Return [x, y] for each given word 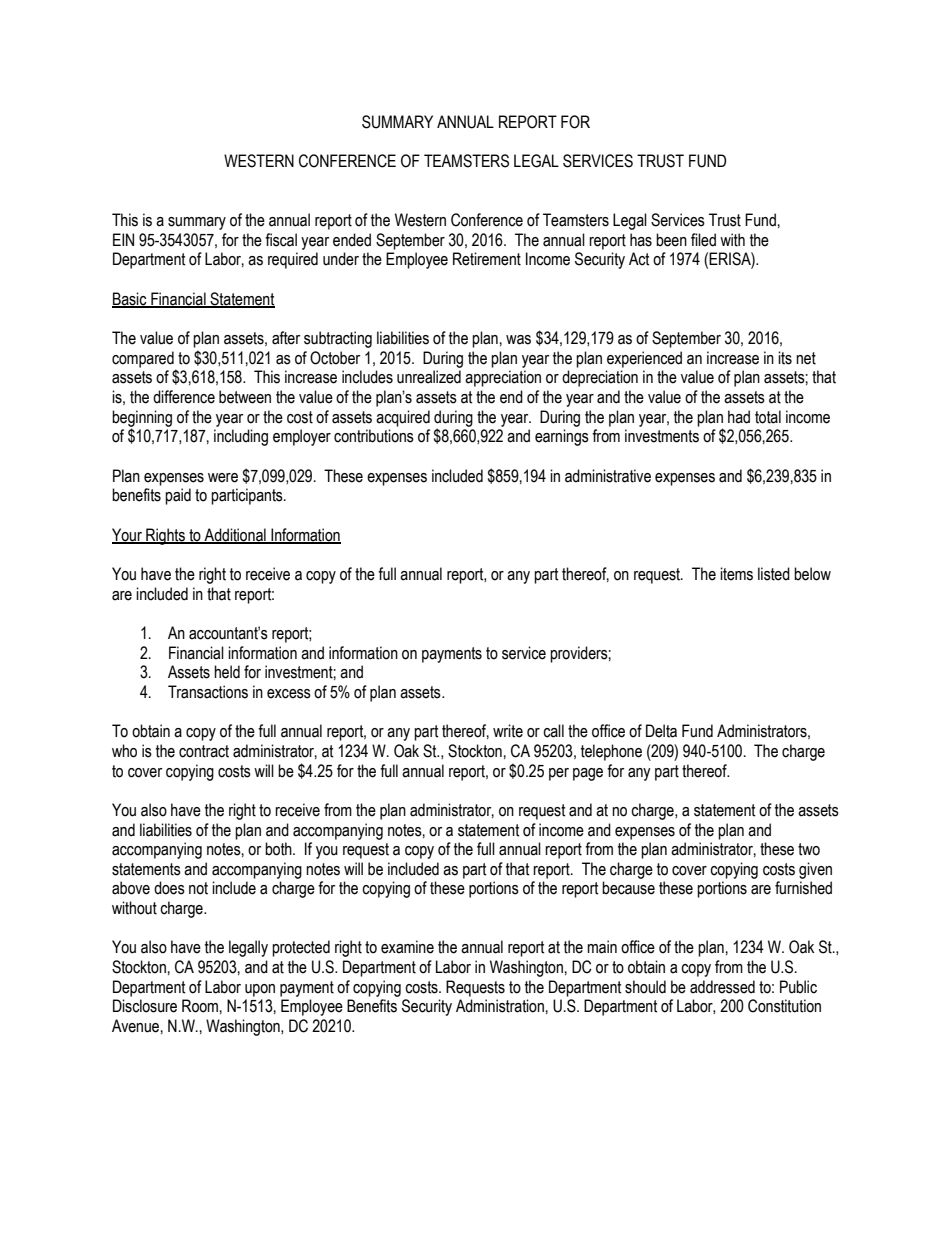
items [736, 574]
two [809, 849]
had [739, 417]
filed [703, 240]
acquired [403, 418]
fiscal [281, 240]
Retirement [487, 259]
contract [204, 751]
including [241, 437]
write [508, 731]
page [588, 774]
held [227, 672]
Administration [500, 1006]
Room [200, 1006]
